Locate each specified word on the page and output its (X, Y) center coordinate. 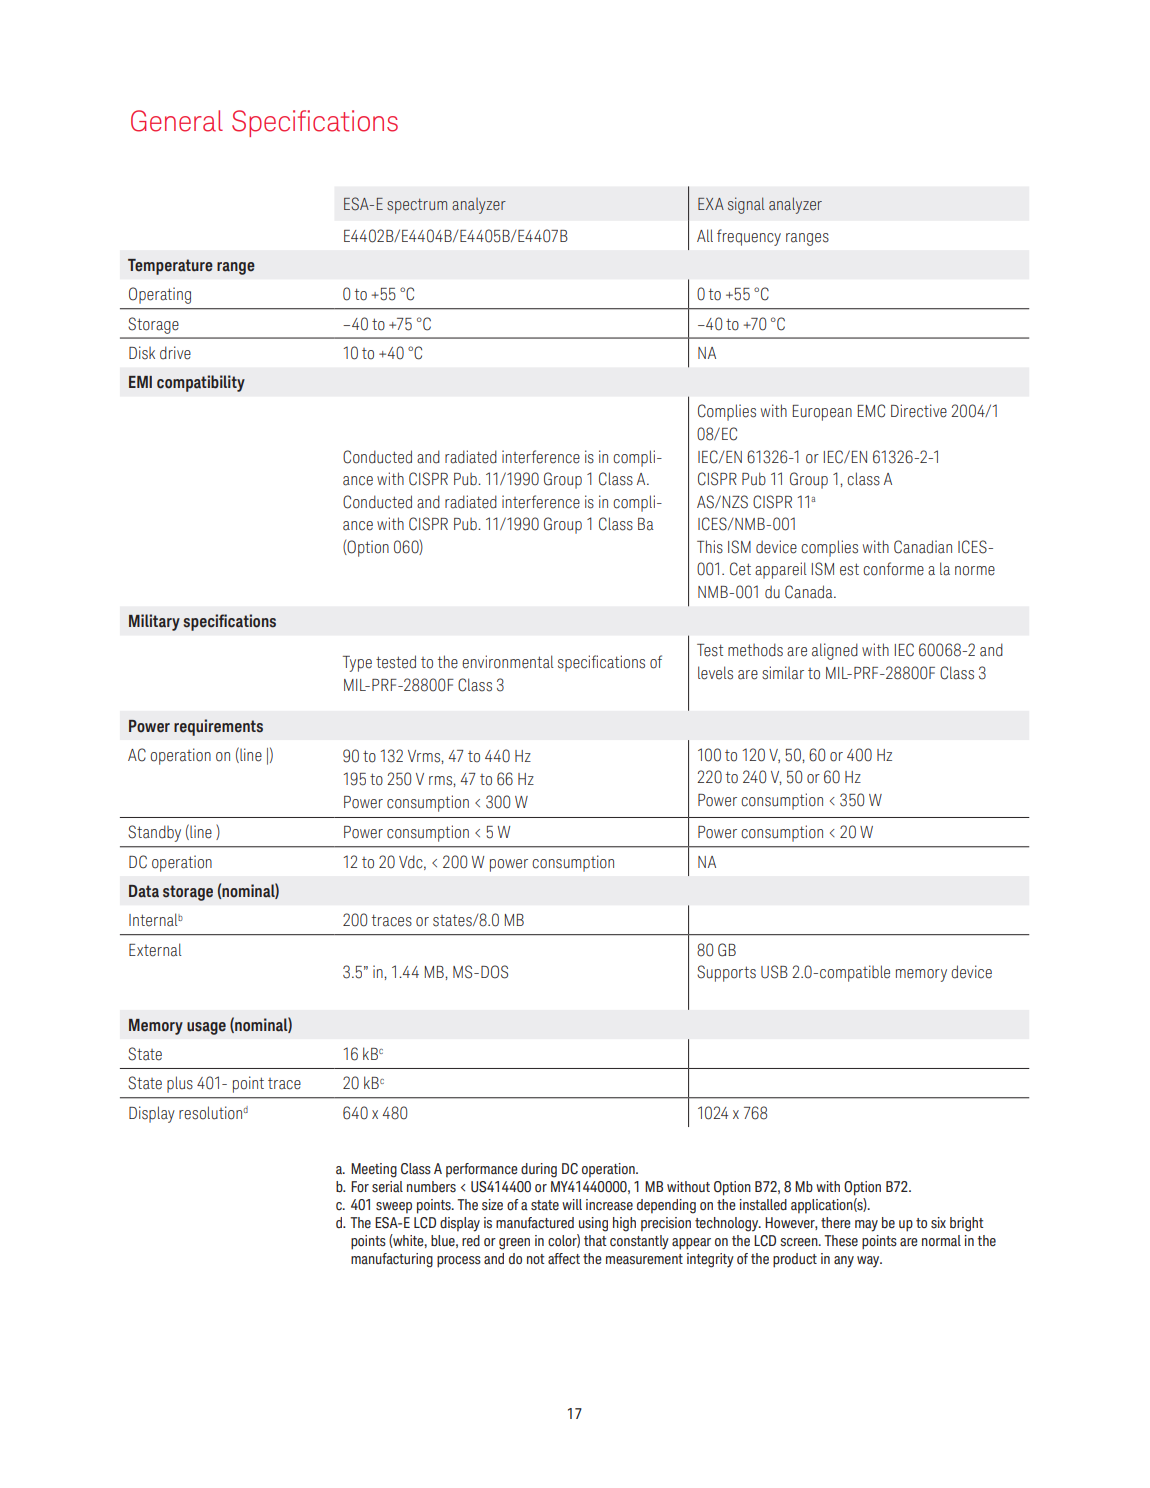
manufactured (535, 1223)
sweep (394, 1207)
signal (746, 205)
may (866, 1226)
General (177, 121)
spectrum (417, 206)
